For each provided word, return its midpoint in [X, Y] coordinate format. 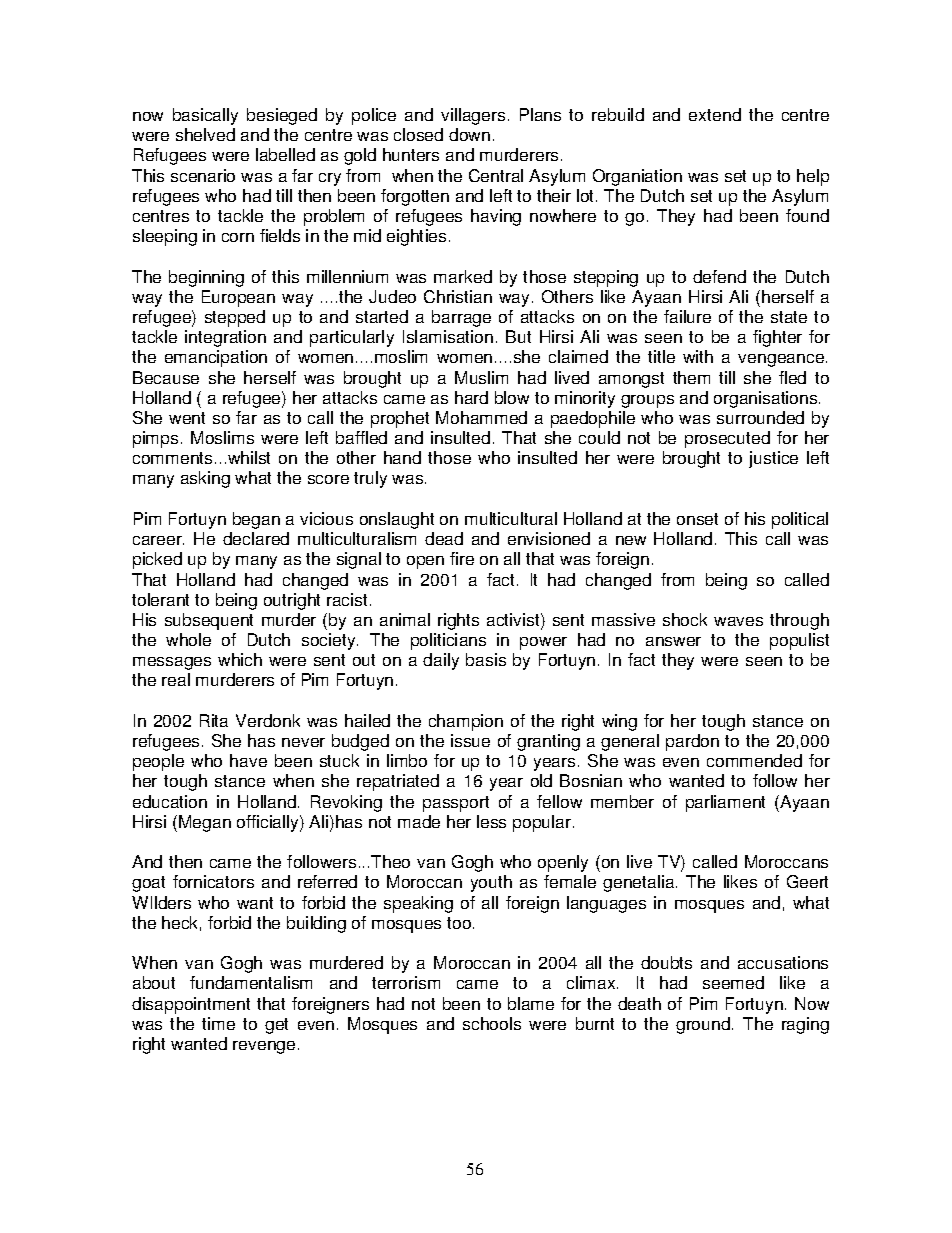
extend [715, 114]
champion [466, 722]
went [187, 418]
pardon [692, 742]
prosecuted [727, 439]
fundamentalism [251, 982]
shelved [205, 134]
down [469, 134]
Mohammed [481, 417]
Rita [214, 720]
